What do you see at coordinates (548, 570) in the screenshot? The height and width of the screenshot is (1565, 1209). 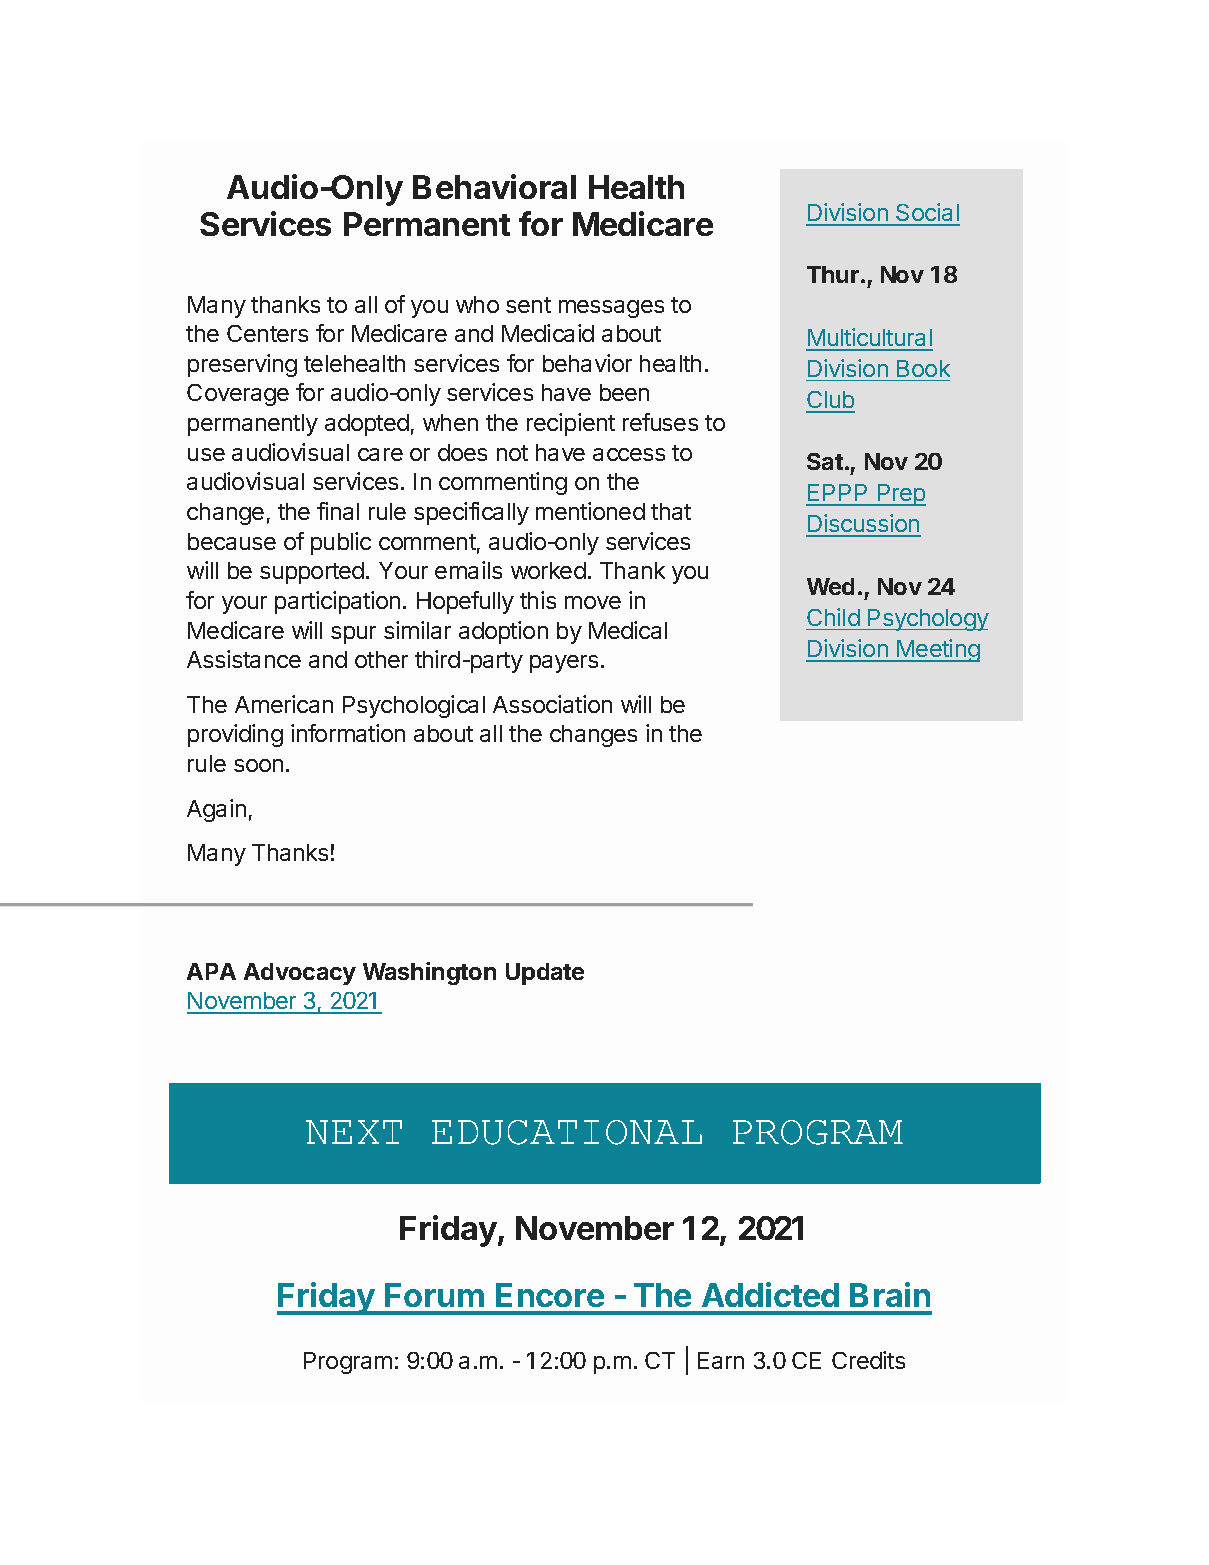 I see `worked` at bounding box center [548, 570].
